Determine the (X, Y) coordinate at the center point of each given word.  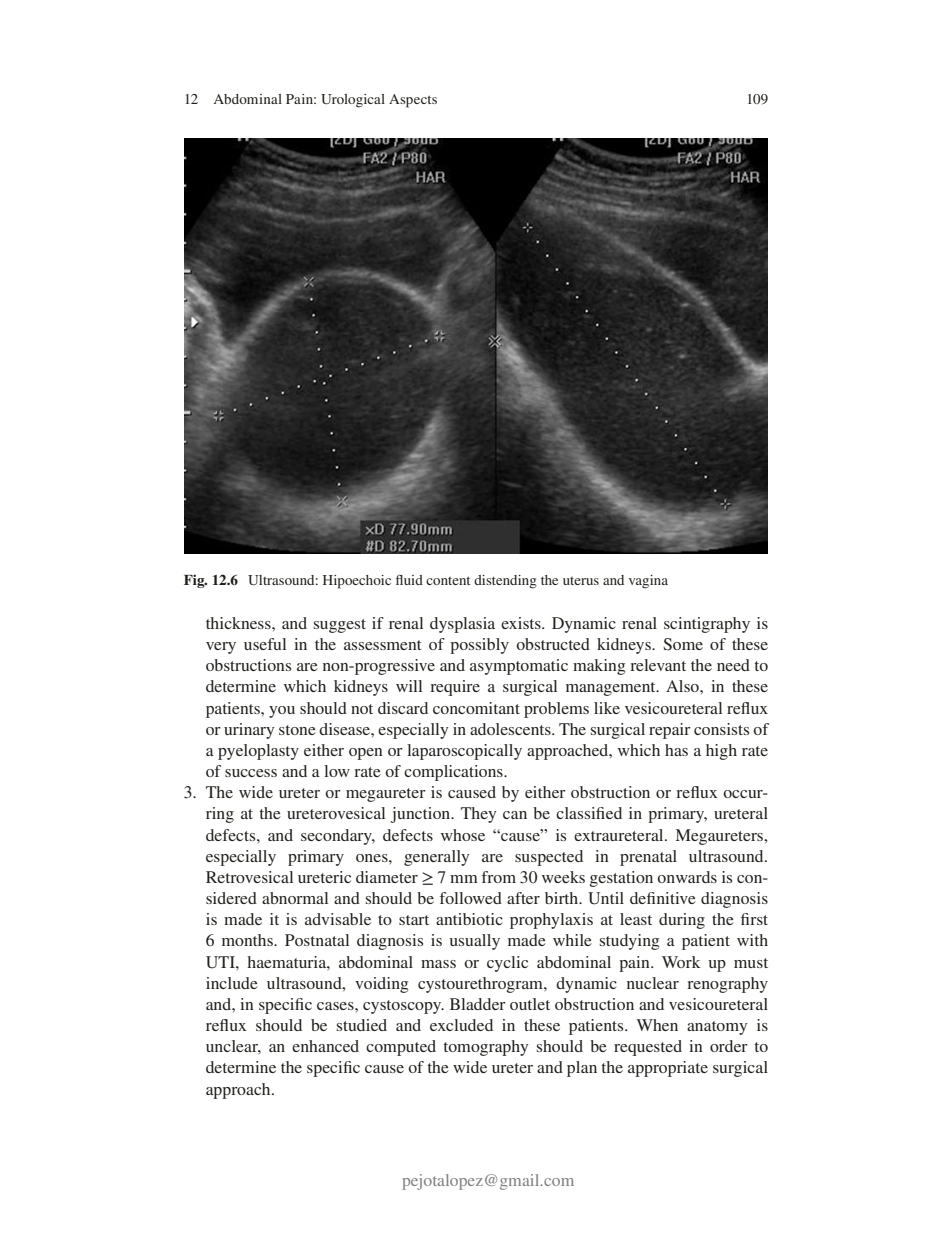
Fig (195, 581)
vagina (648, 582)
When (657, 1025)
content (448, 580)
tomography (485, 1048)
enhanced (325, 1046)
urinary (249, 731)
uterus (581, 581)
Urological (353, 101)
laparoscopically (464, 752)
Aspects (413, 101)
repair (670, 731)
